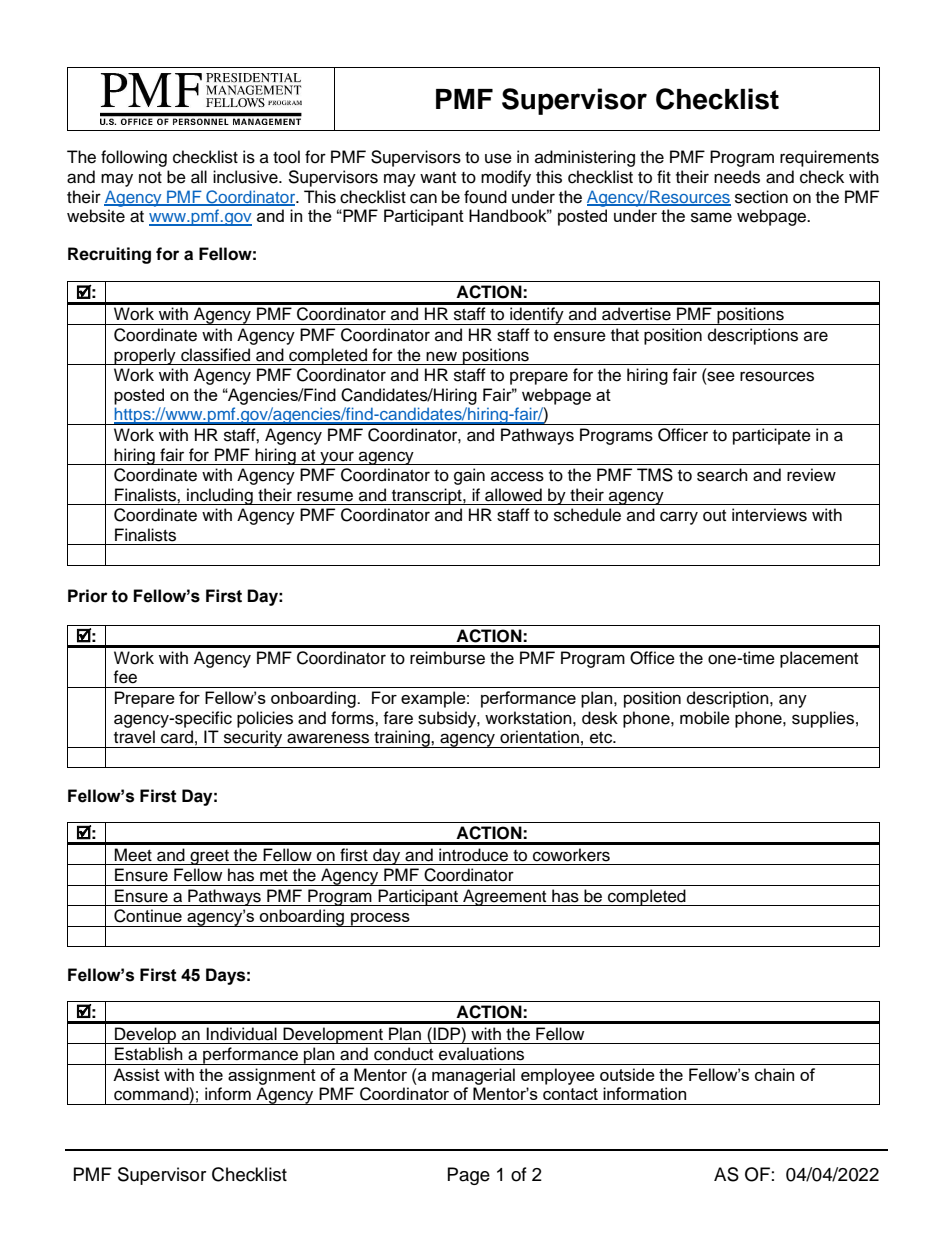 The height and width of the screenshot is (1233, 952). Describe the element at coordinates (627, 1074) in the screenshot. I see `outside` at that location.
